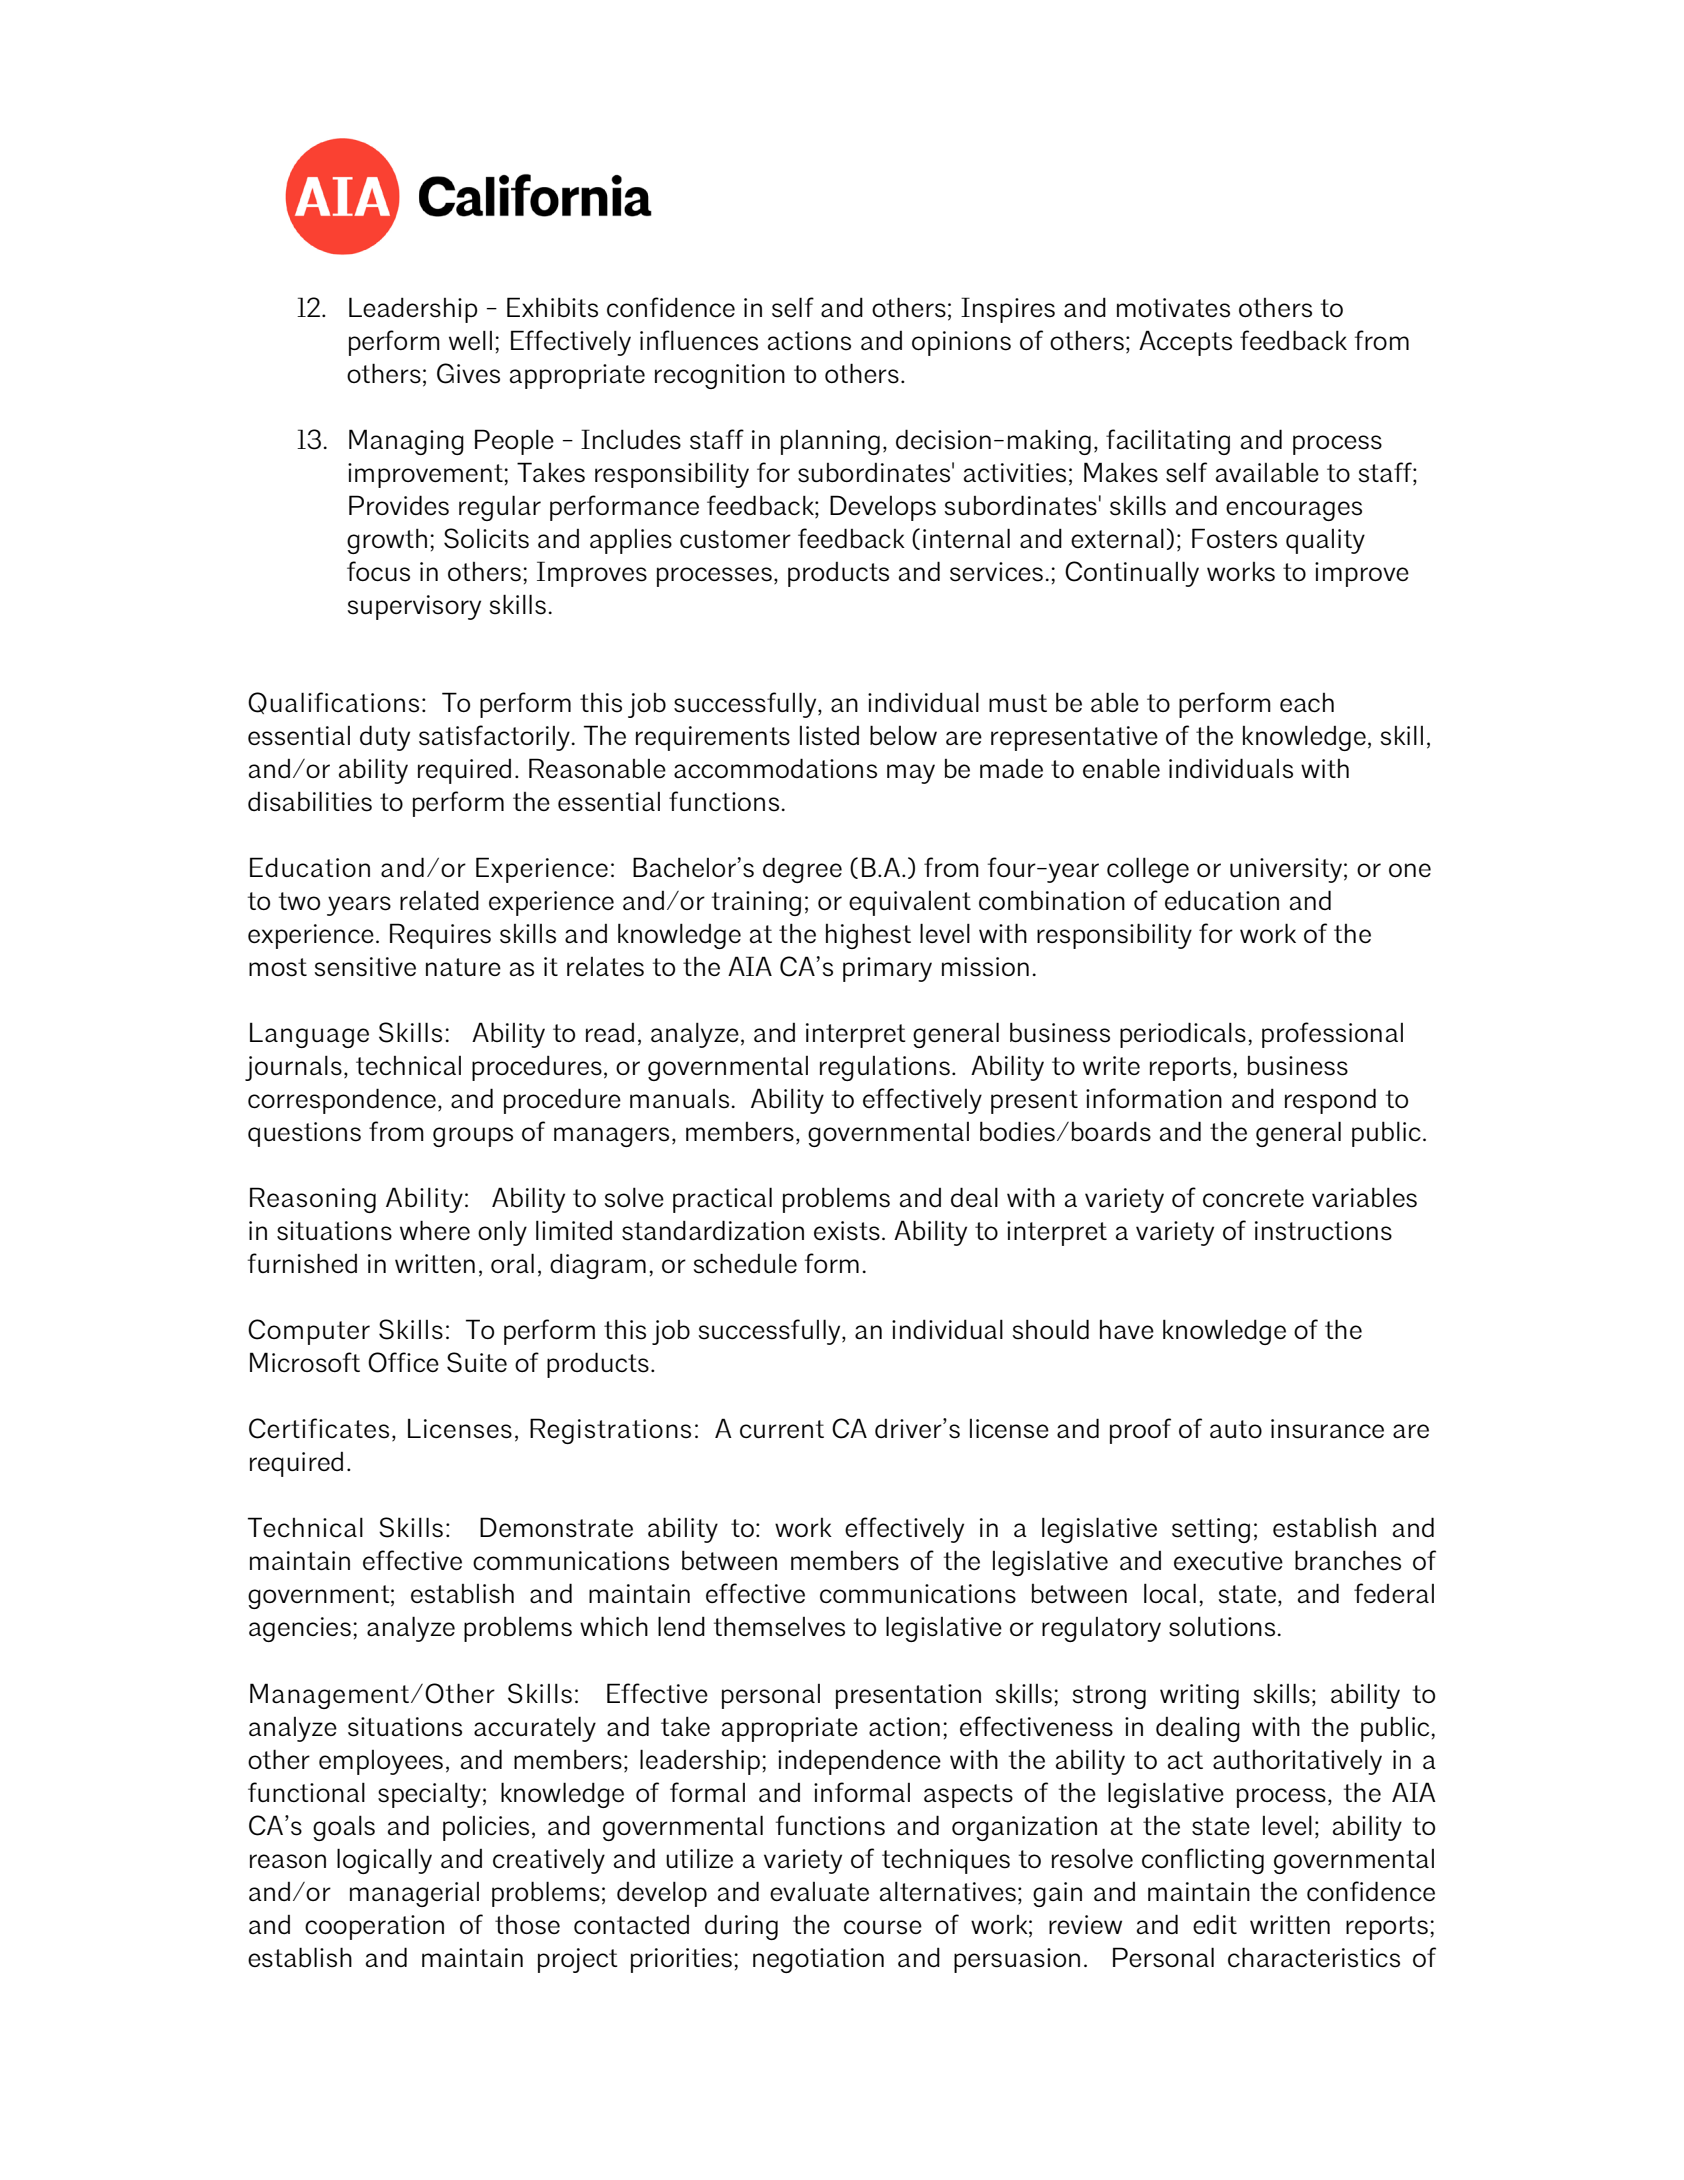  I want to click on concrete, so click(1253, 1198).
